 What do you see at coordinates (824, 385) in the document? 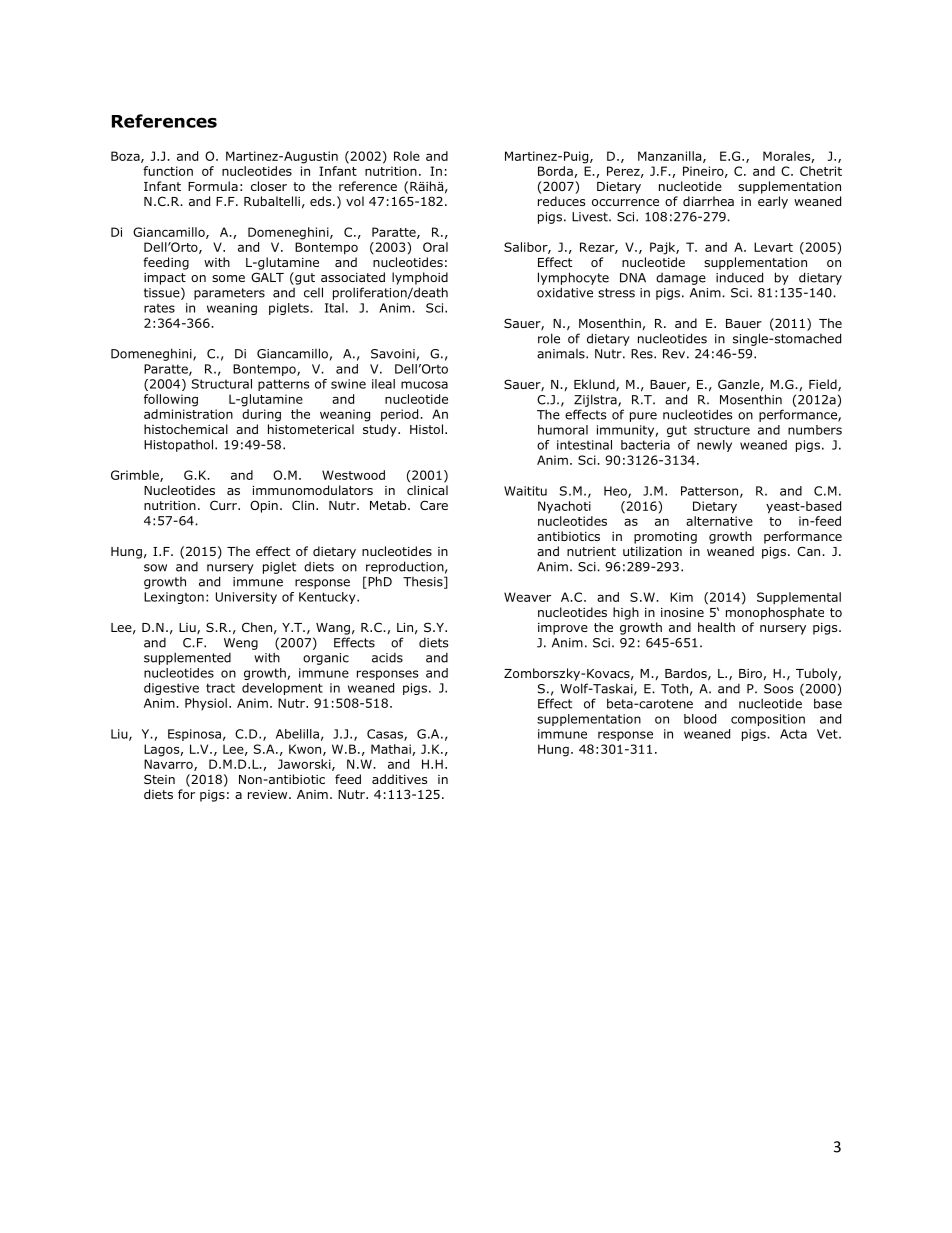
I see `Field` at bounding box center [824, 385].
